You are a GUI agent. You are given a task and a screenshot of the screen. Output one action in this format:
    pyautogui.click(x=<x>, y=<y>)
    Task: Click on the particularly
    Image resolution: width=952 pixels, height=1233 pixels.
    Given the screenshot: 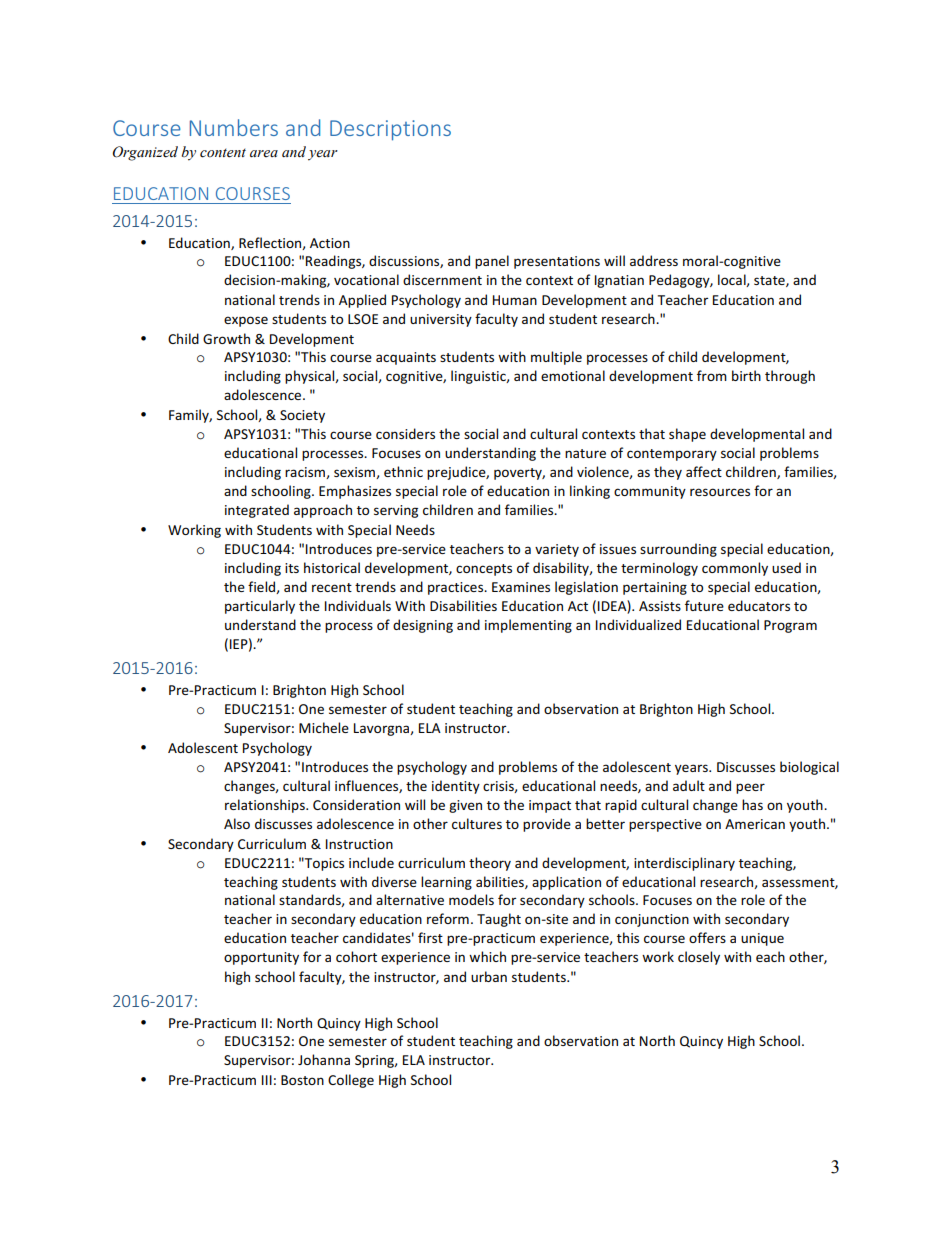 What is the action you would take?
    pyautogui.click(x=260, y=607)
